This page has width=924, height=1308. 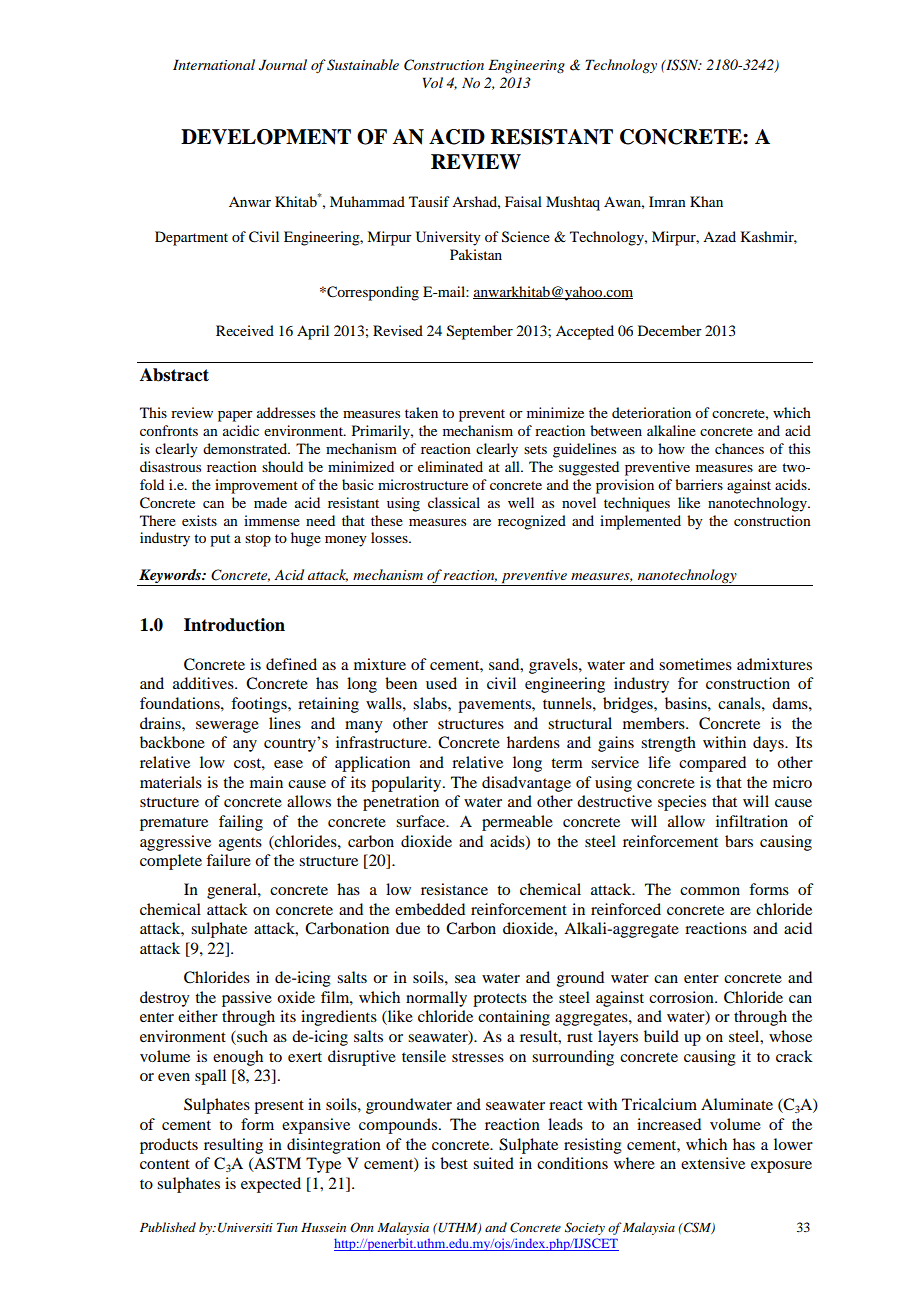 I want to click on December, so click(x=670, y=330).
